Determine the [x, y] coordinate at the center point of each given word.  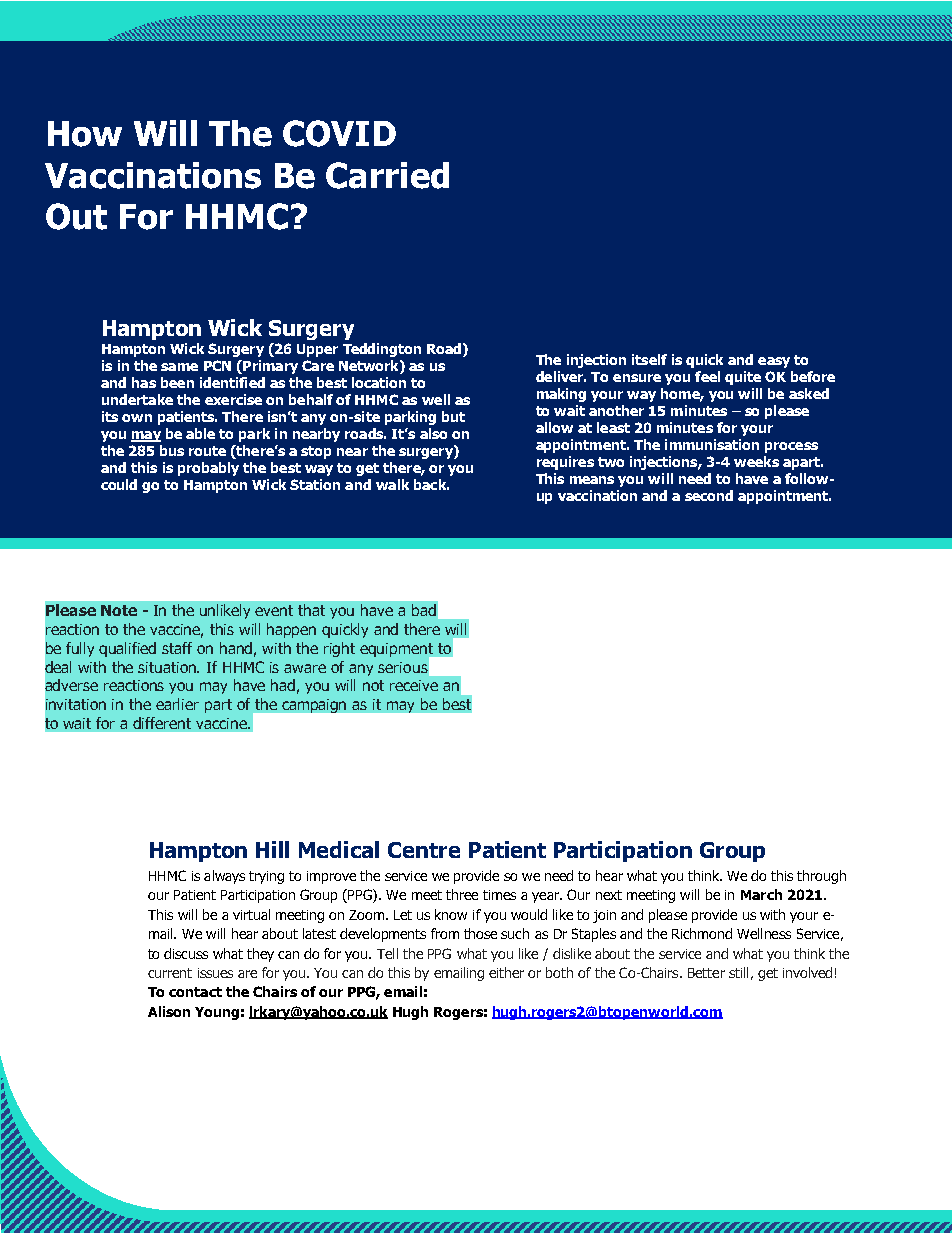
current [170, 973]
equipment [398, 651]
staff [177, 648]
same [179, 367]
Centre [424, 850]
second [709, 495]
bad [424, 610]
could [119, 484]
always [224, 877]
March [761, 894]
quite [743, 378]
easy [774, 362]
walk [392, 484]
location [379, 382]
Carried [387, 175]
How [85, 134]
